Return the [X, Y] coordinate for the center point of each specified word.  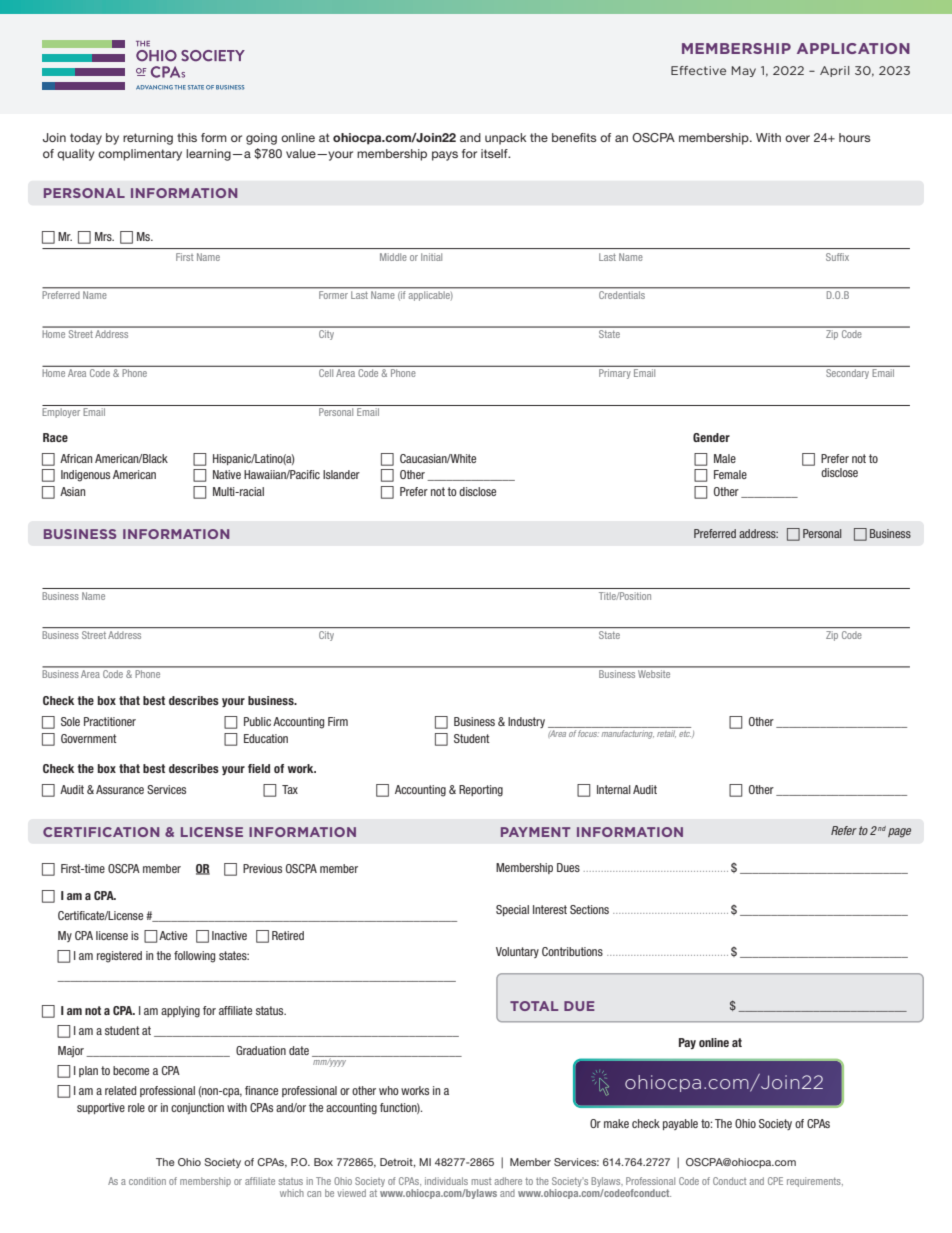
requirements [815, 1182]
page [899, 833]
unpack [506, 139]
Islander [341, 474]
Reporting [481, 791]
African [76, 458]
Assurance [120, 789]
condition [147, 1181]
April [834, 71]
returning [148, 139]
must [481, 1181]
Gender [711, 437]
